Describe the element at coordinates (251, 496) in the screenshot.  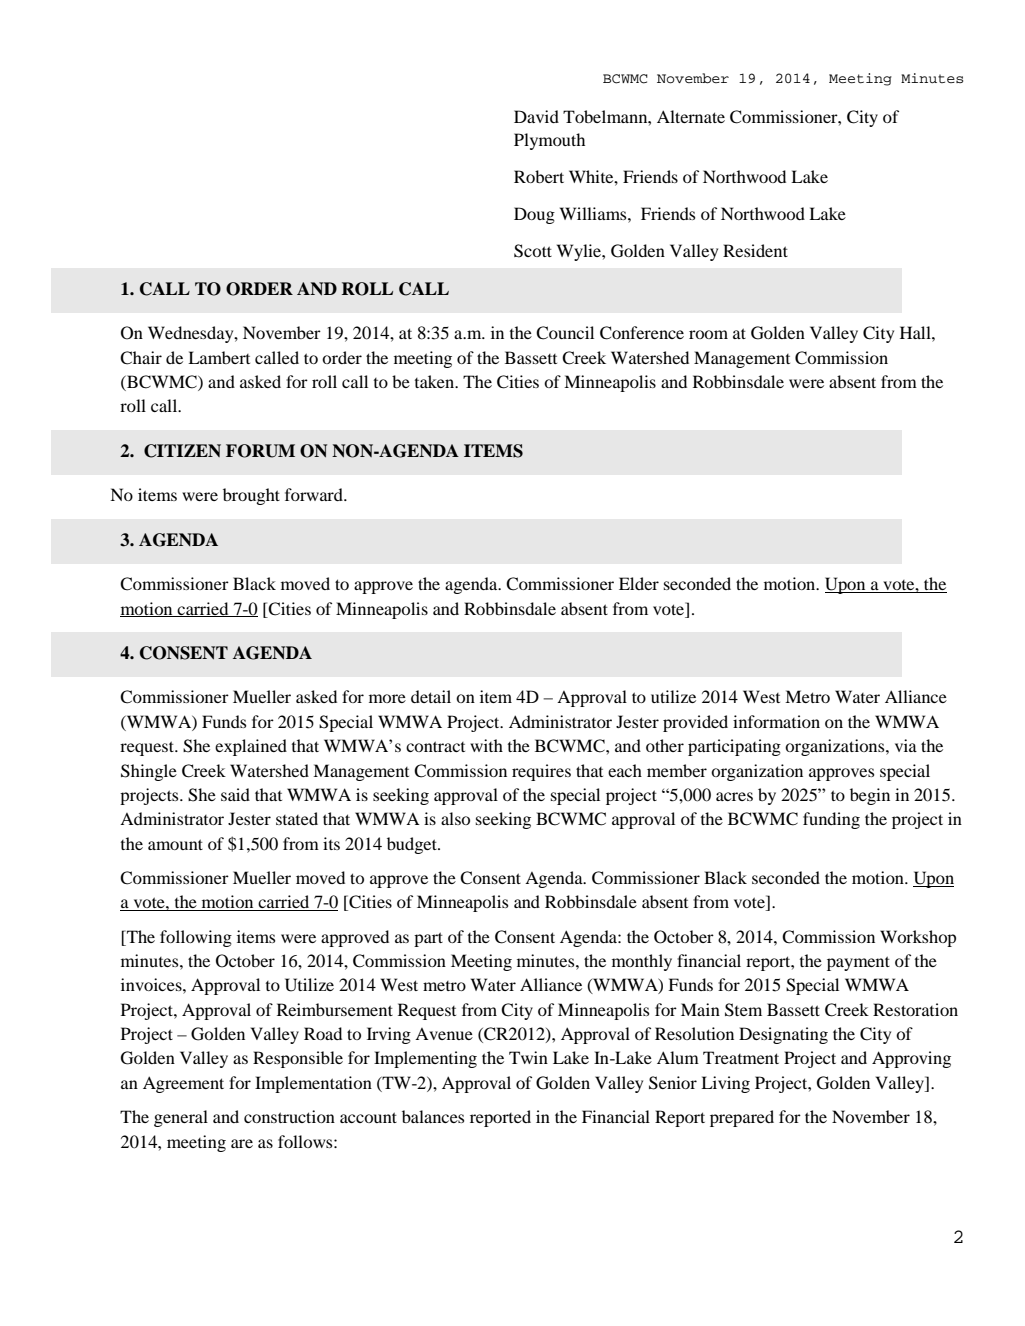
I see `brought` at that location.
